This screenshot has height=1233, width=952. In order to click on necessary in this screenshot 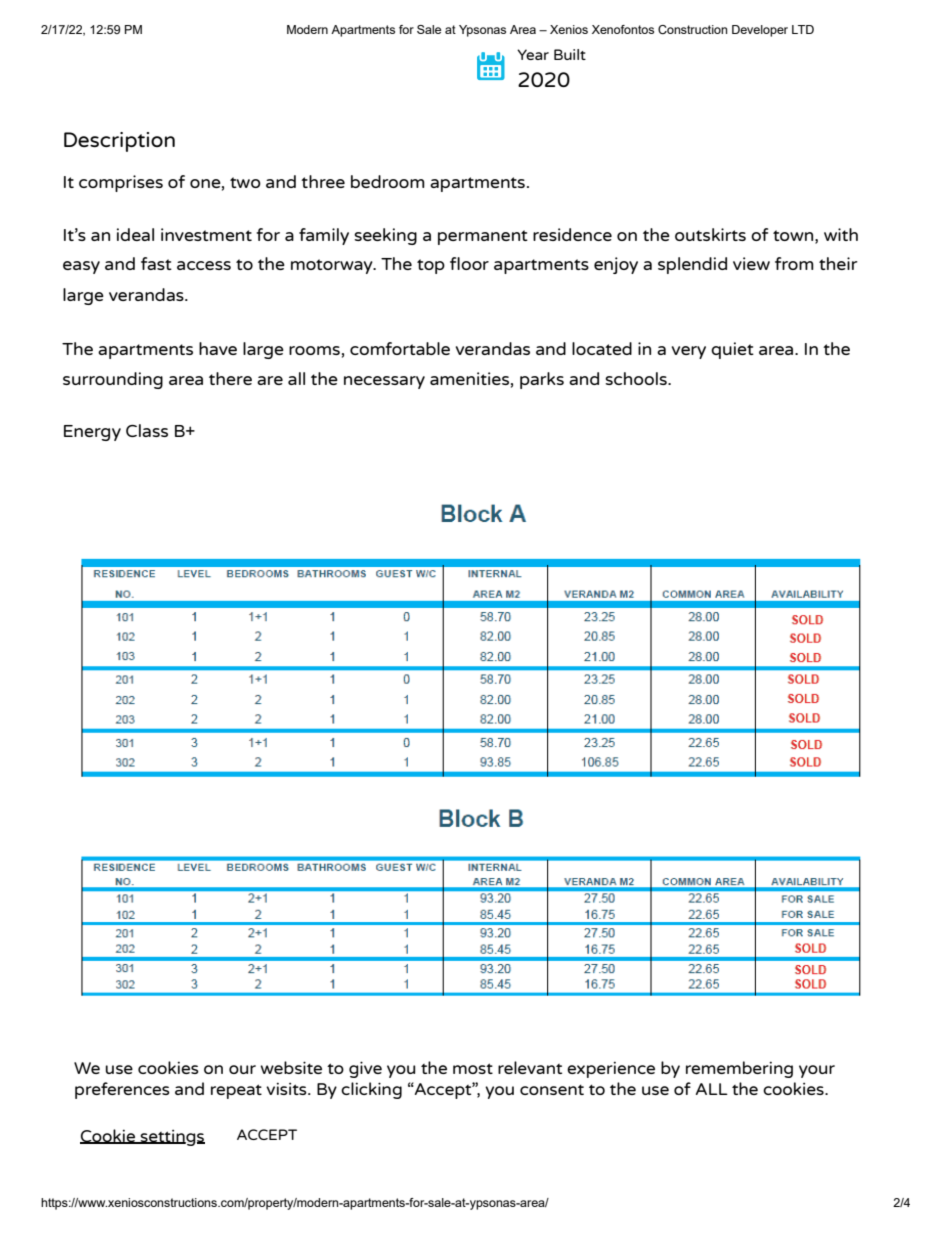, I will do `click(384, 382)`.
